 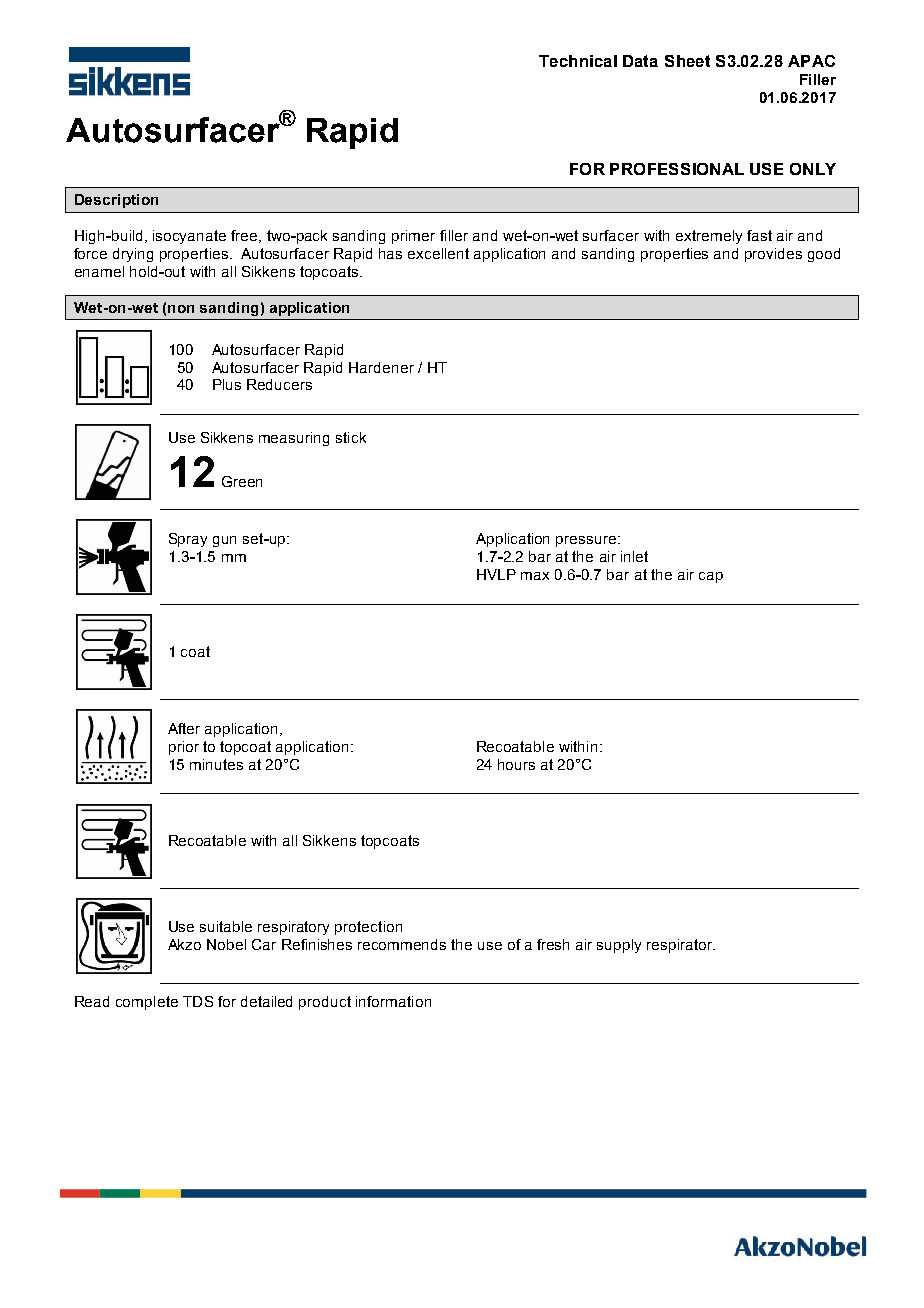 I want to click on After, so click(x=184, y=728).
